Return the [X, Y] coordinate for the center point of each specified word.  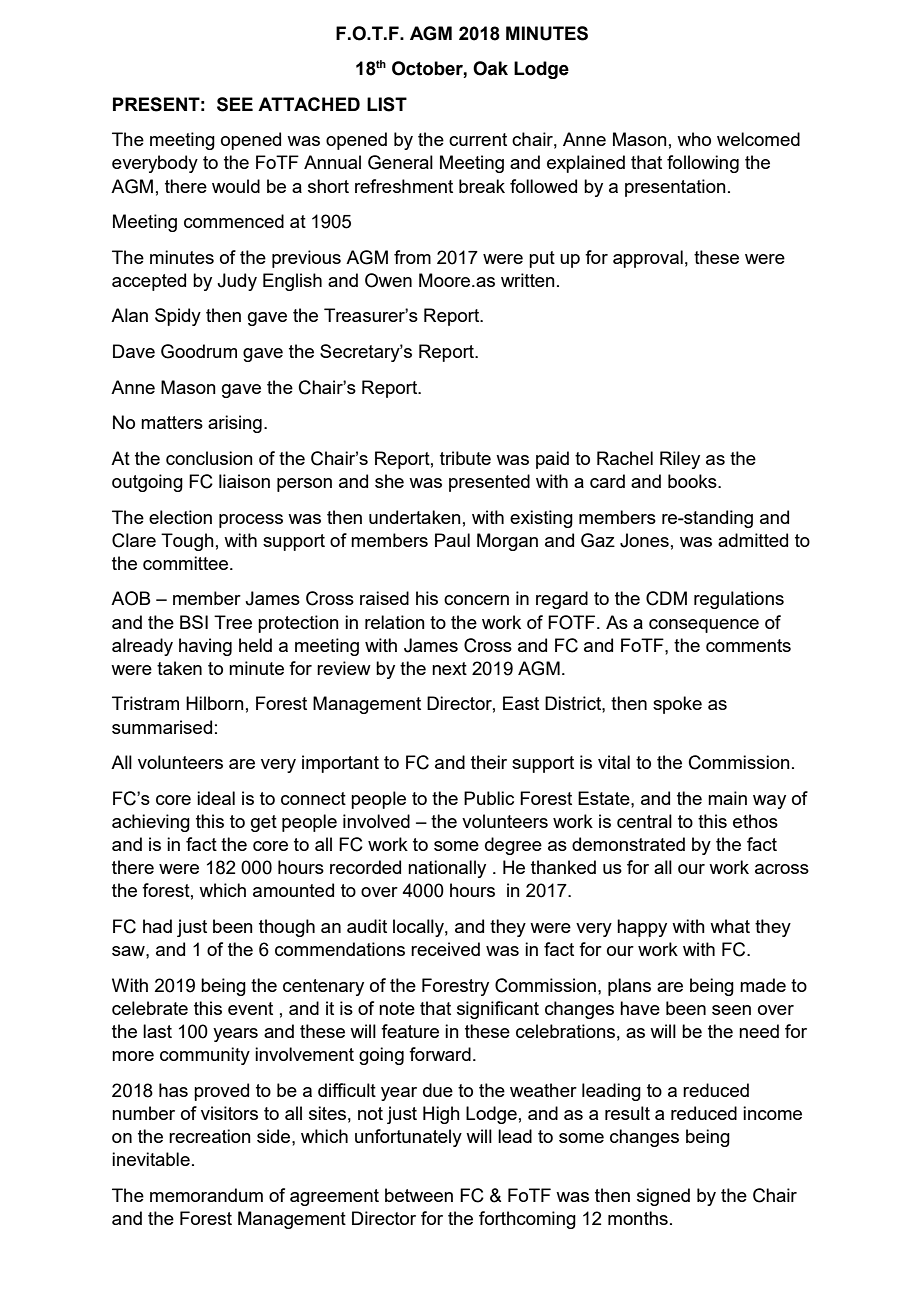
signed [663, 1197]
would [236, 186]
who [694, 139]
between [419, 1195]
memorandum [206, 1195]
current [478, 139]
